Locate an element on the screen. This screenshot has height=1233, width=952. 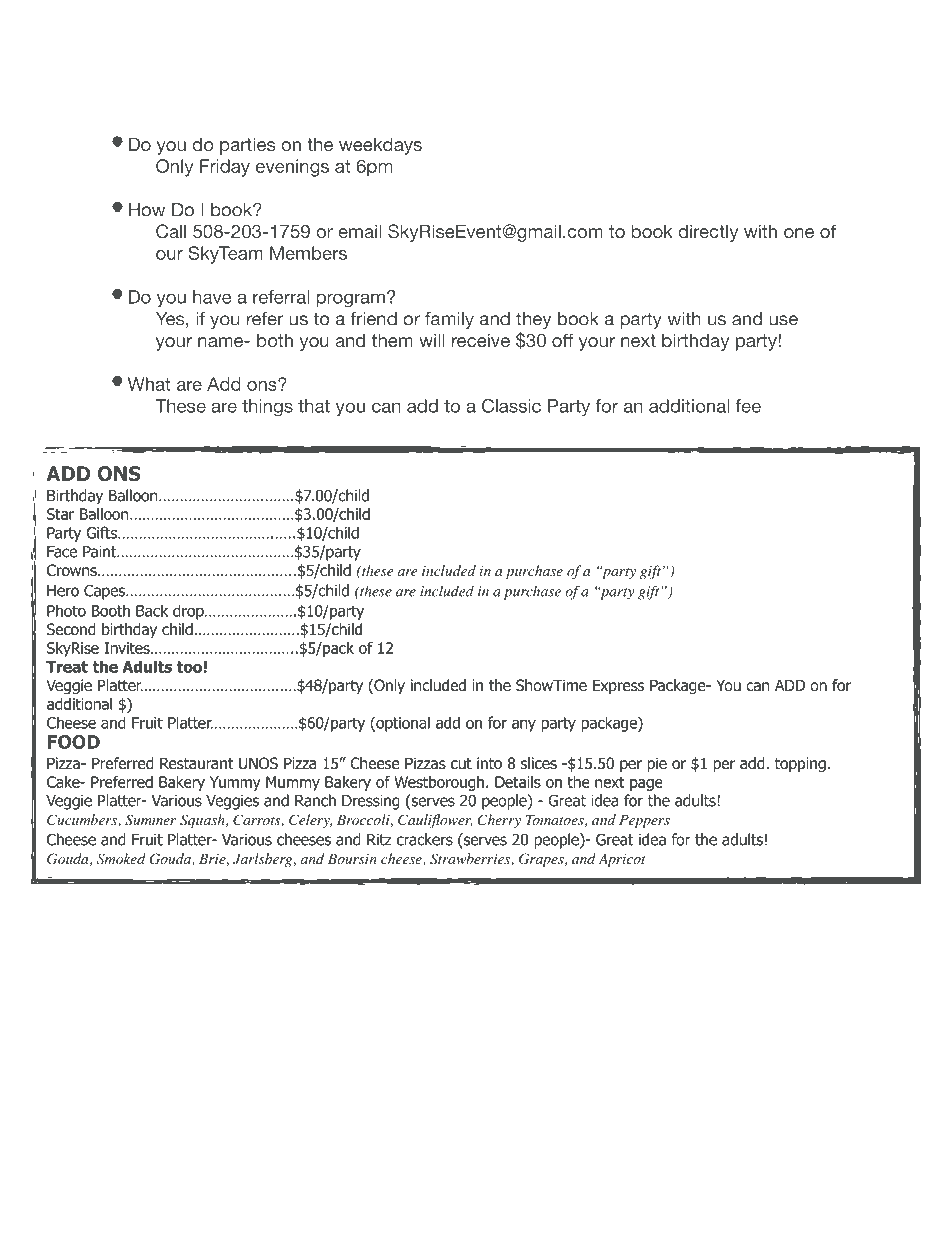
page is located at coordinates (646, 785).
